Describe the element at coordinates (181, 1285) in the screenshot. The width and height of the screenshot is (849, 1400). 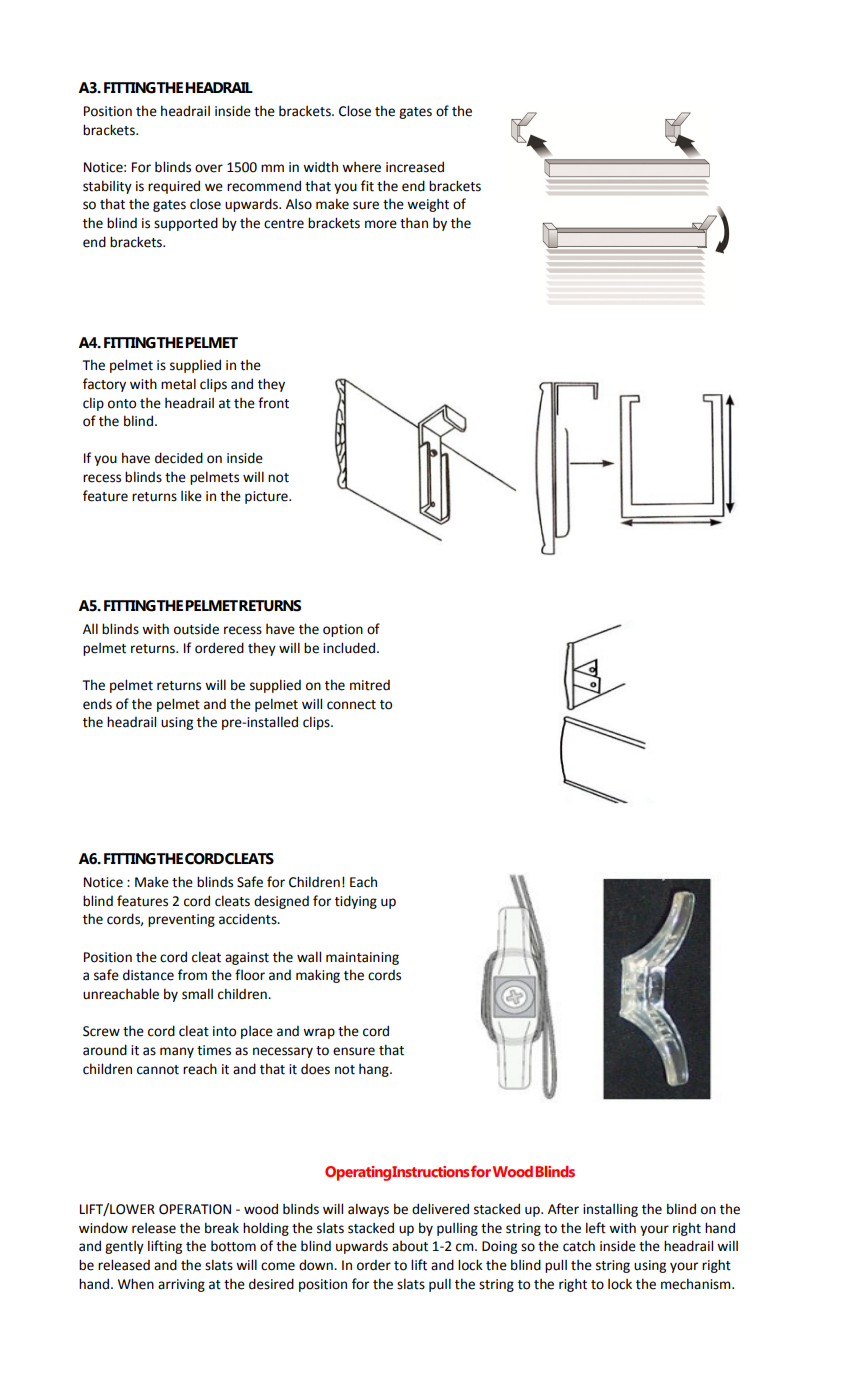
I see `arriving` at that location.
